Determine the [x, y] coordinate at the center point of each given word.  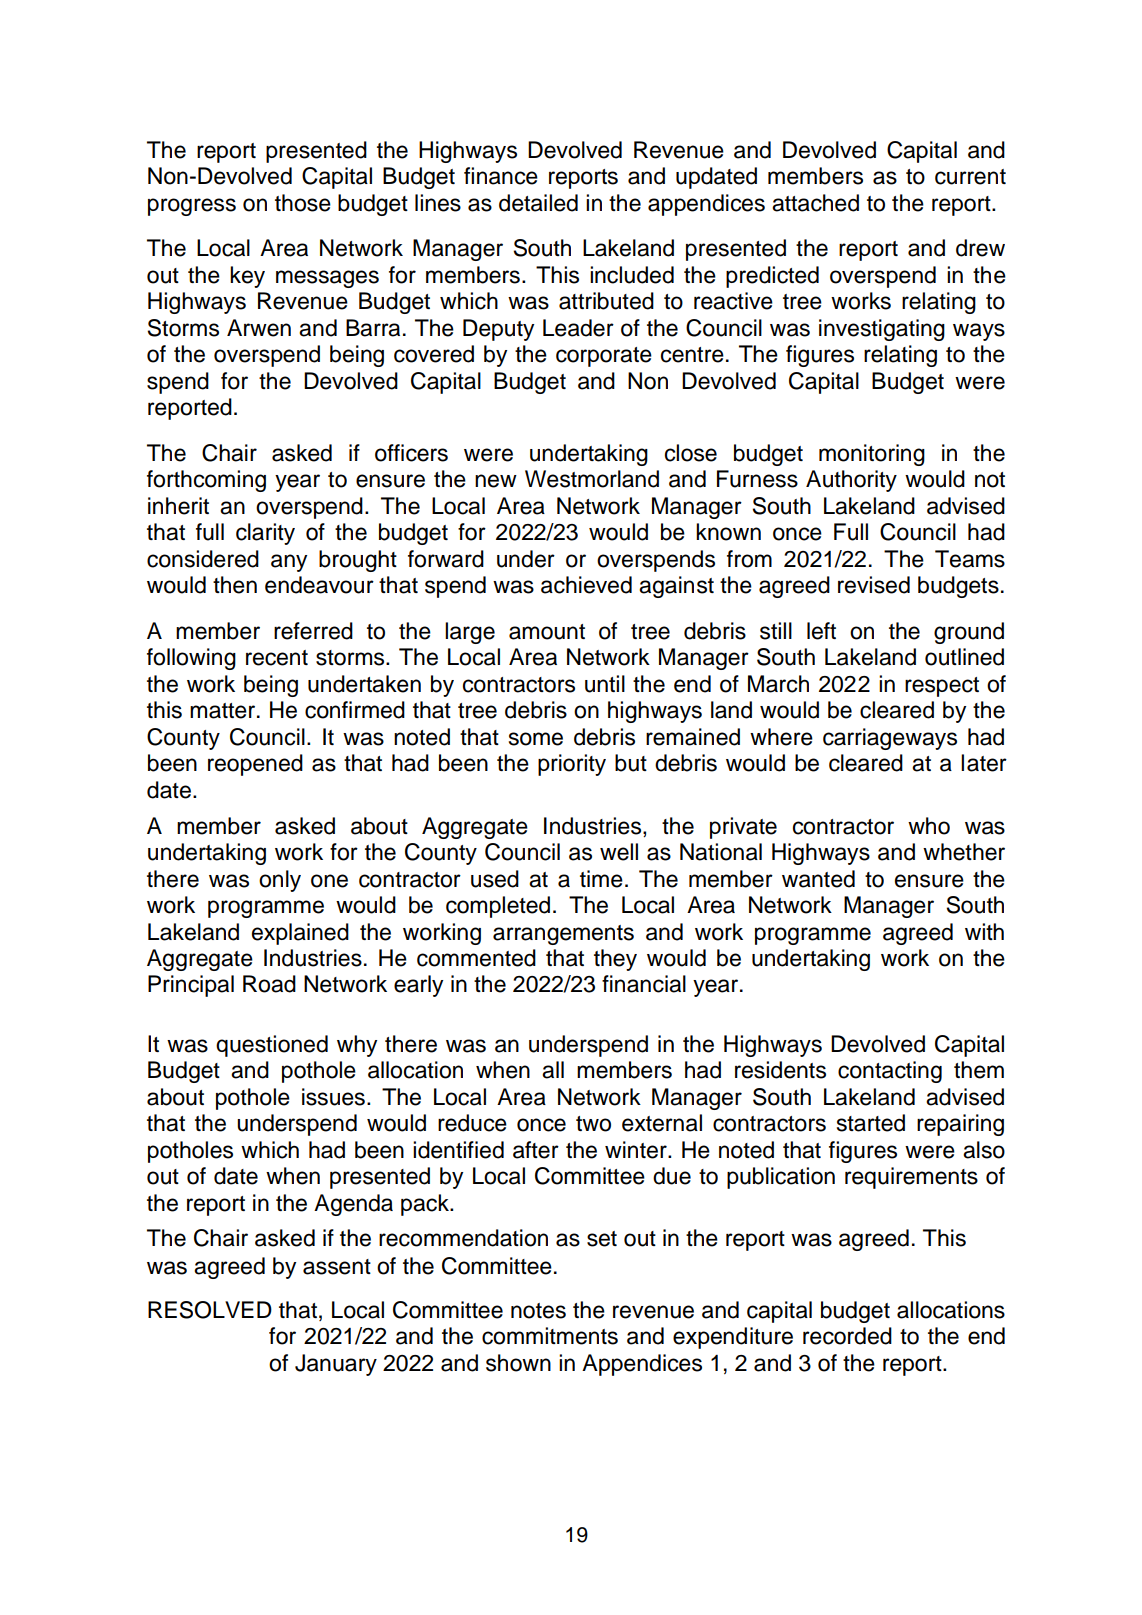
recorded [847, 1336]
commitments [550, 1336]
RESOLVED [210, 1310]
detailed [538, 203]
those [303, 203]
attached [815, 203]
